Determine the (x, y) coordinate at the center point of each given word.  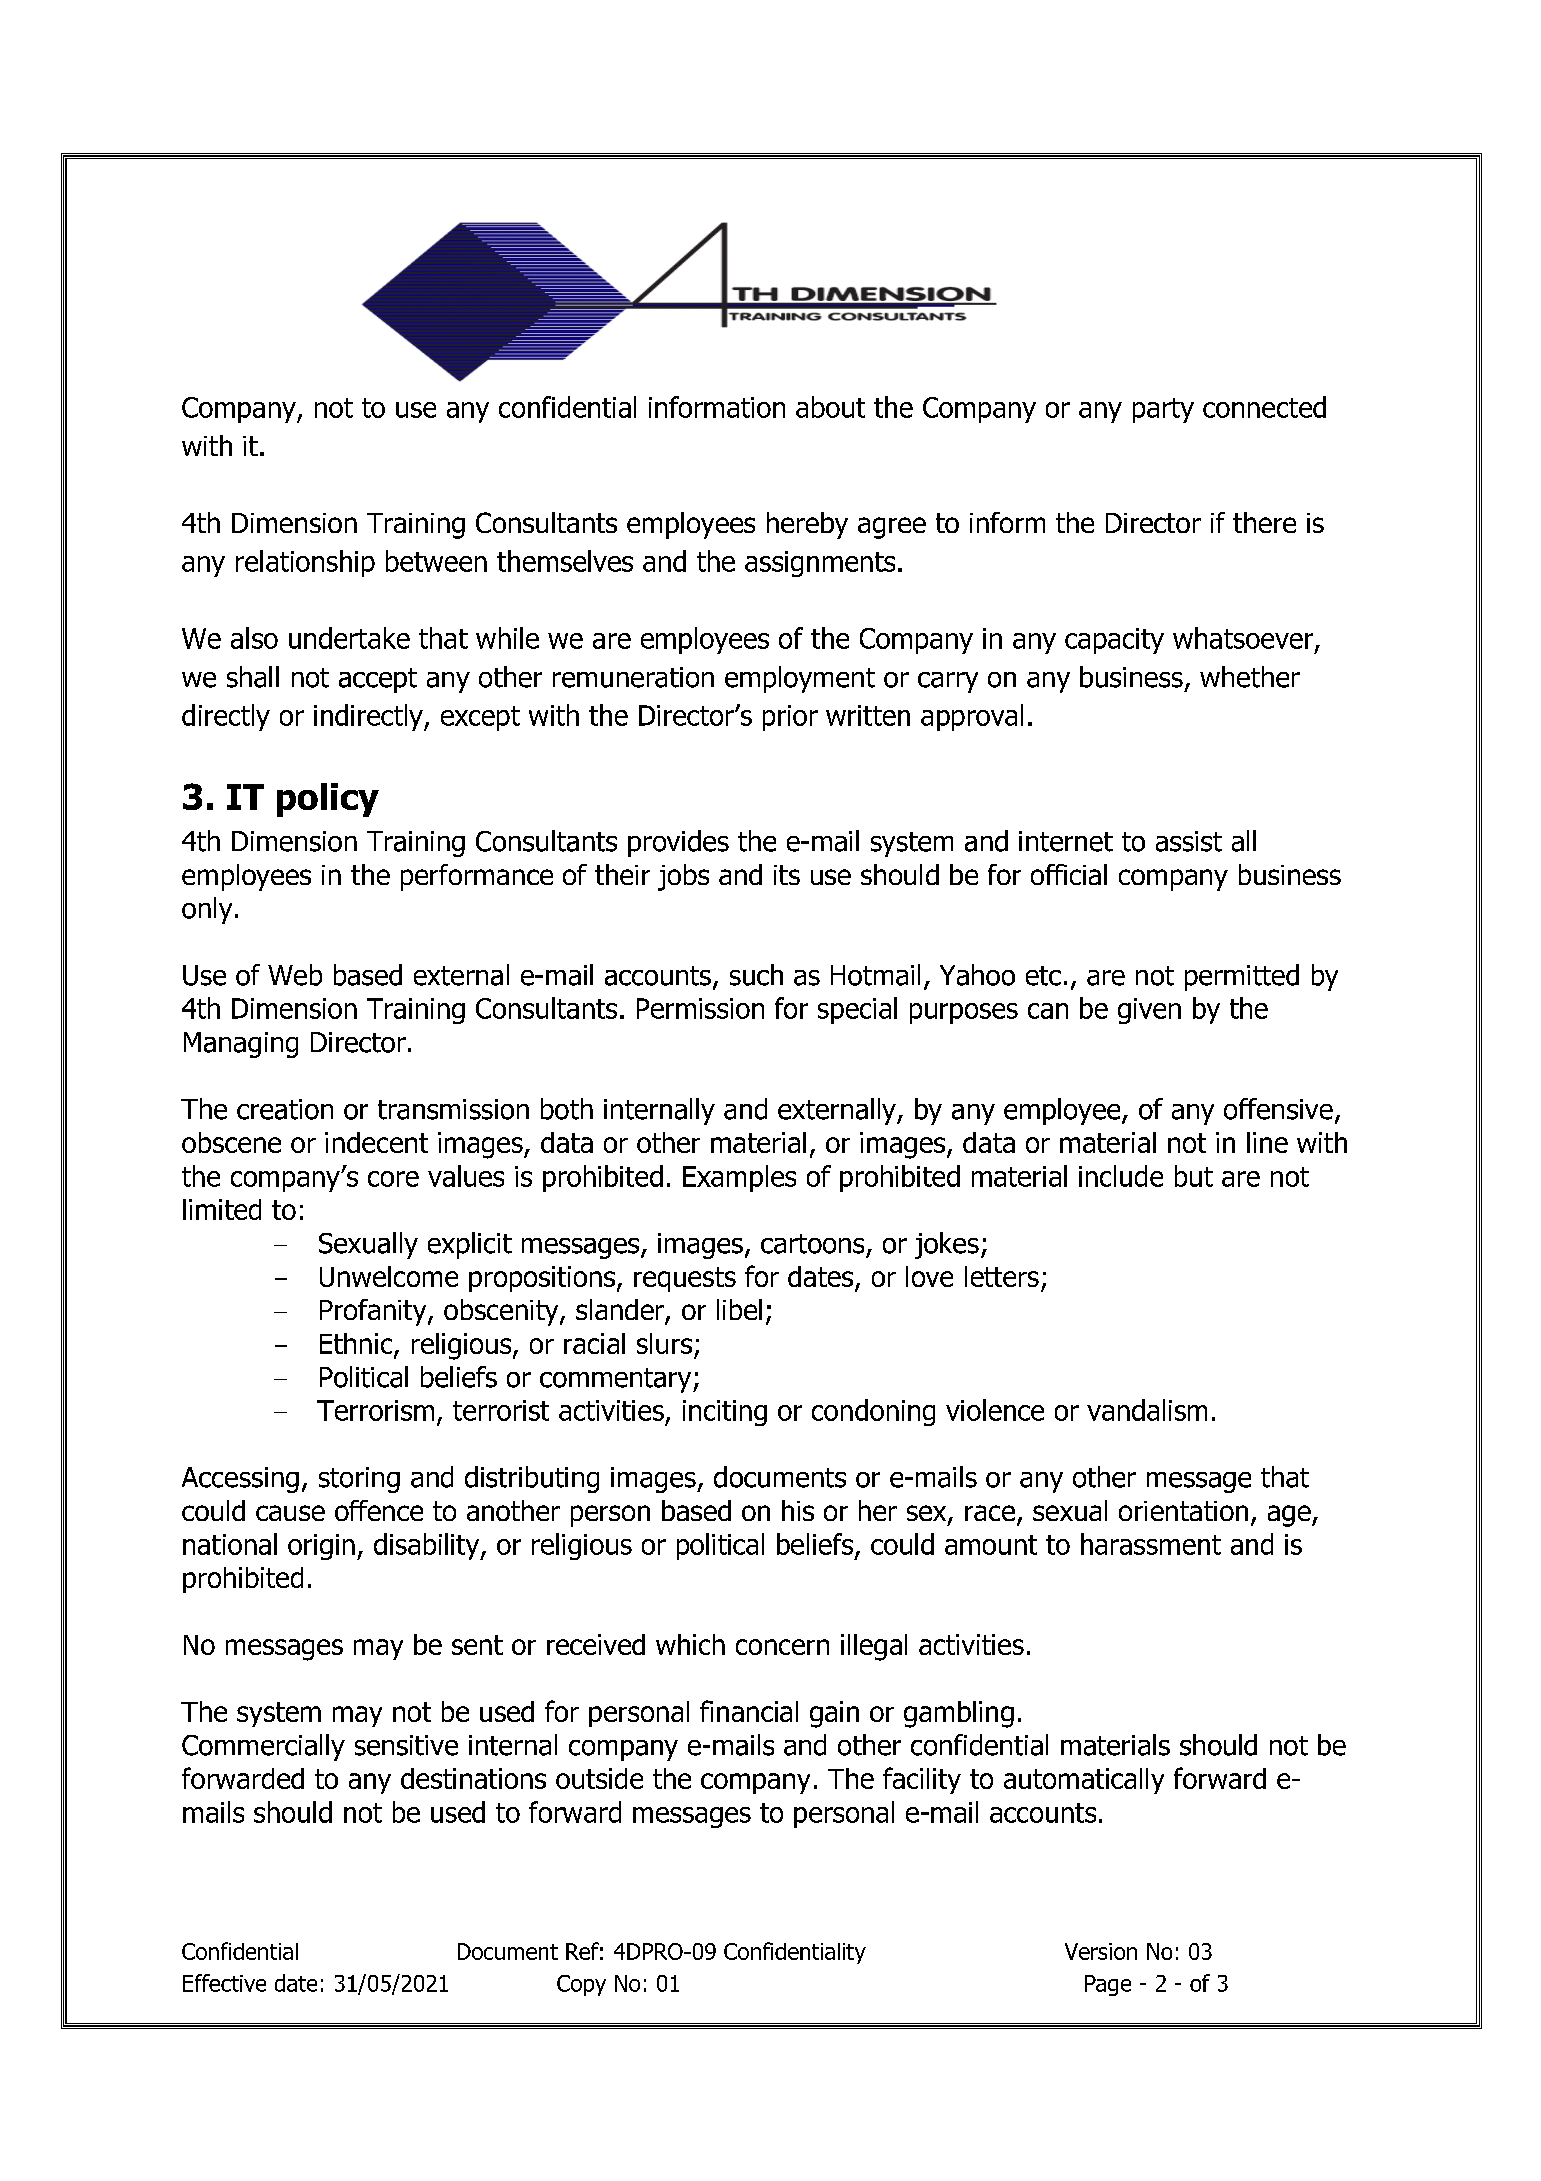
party (1163, 410)
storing (359, 1480)
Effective (224, 1983)
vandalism (1147, 1410)
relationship (305, 563)
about (830, 407)
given (1149, 1011)
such (756, 975)
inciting (725, 1413)
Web (295, 975)
